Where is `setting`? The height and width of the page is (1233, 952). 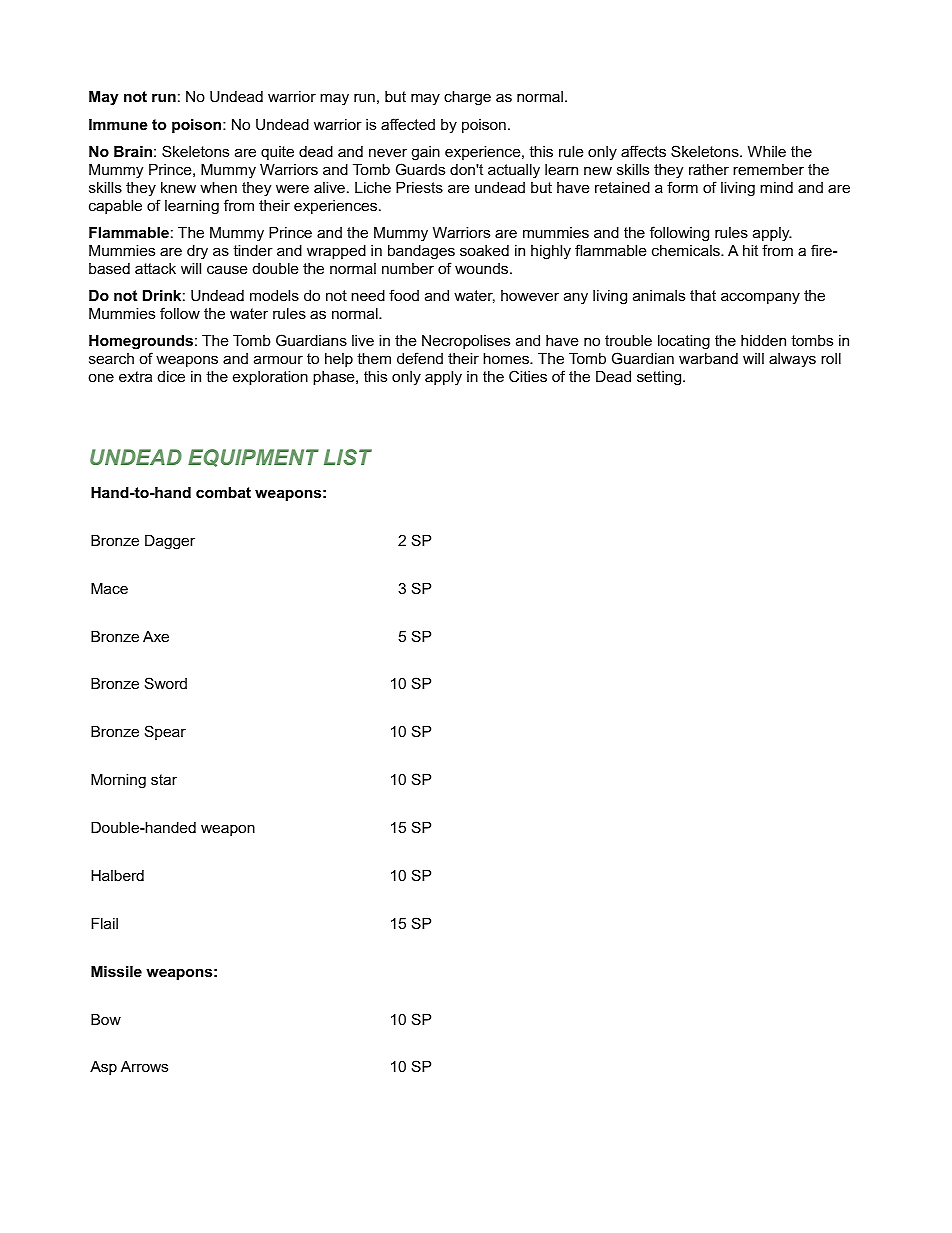 setting is located at coordinates (660, 378).
